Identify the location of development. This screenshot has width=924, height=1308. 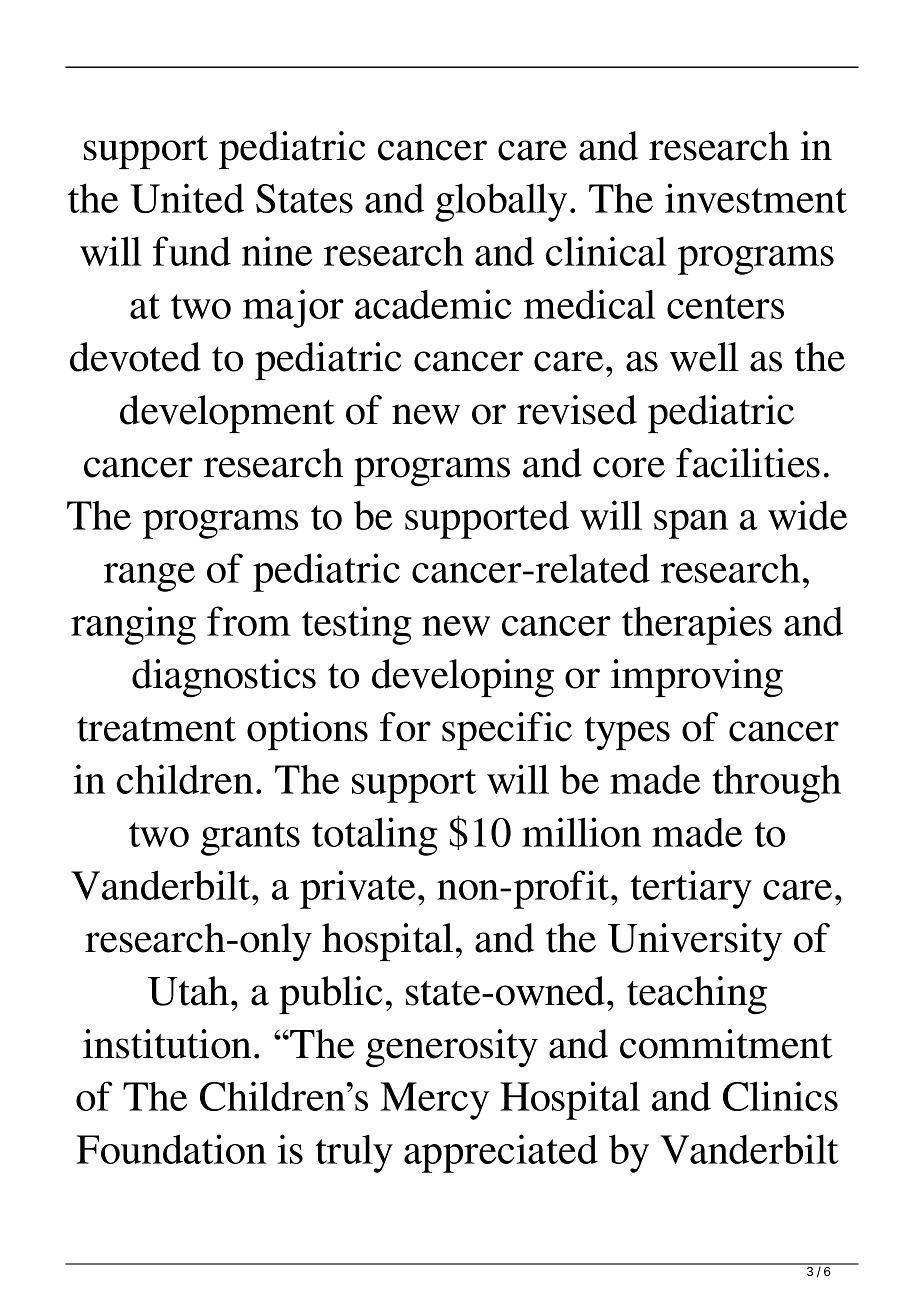
(227, 414).
